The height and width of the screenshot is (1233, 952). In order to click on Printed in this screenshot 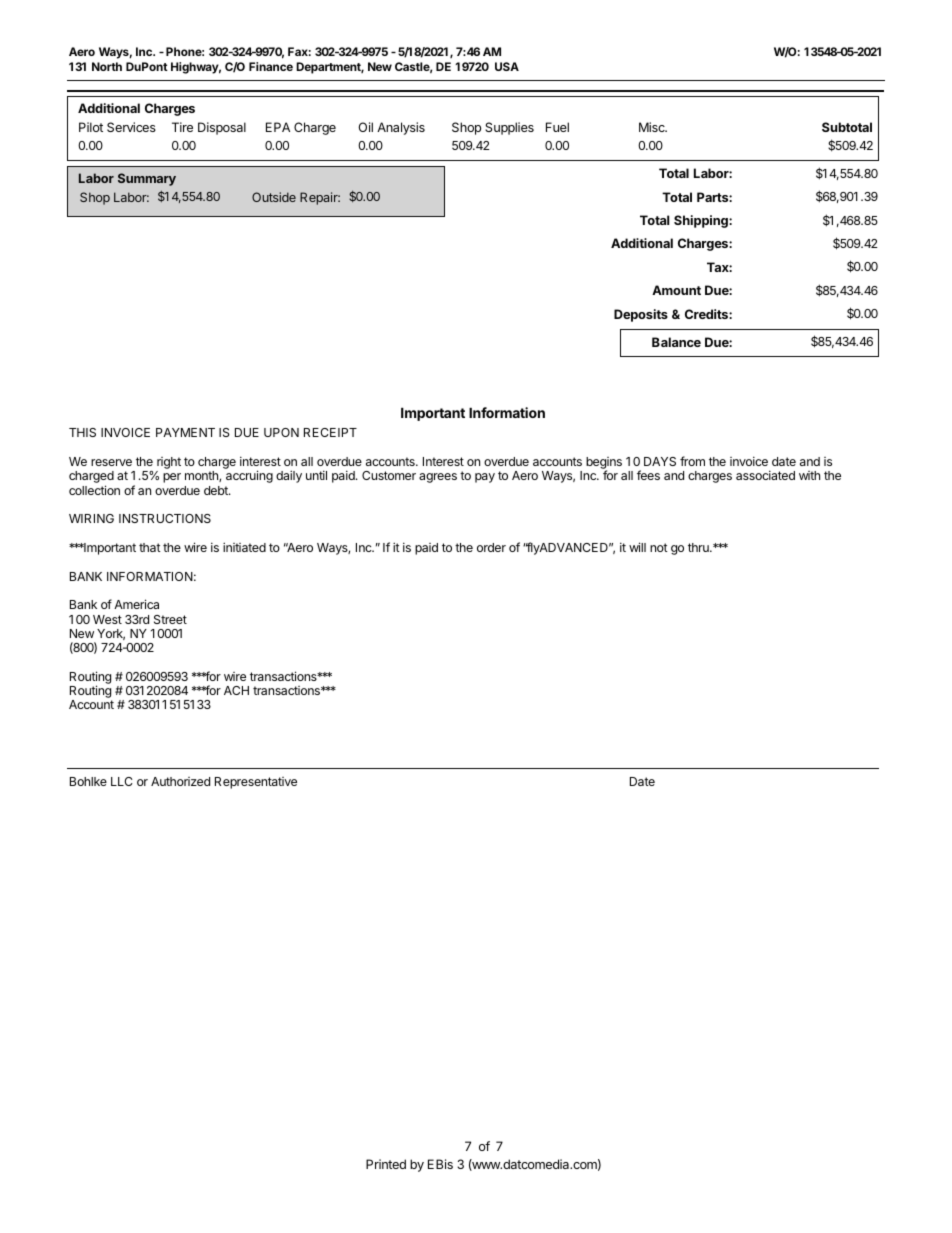, I will do `click(386, 1164)`.
